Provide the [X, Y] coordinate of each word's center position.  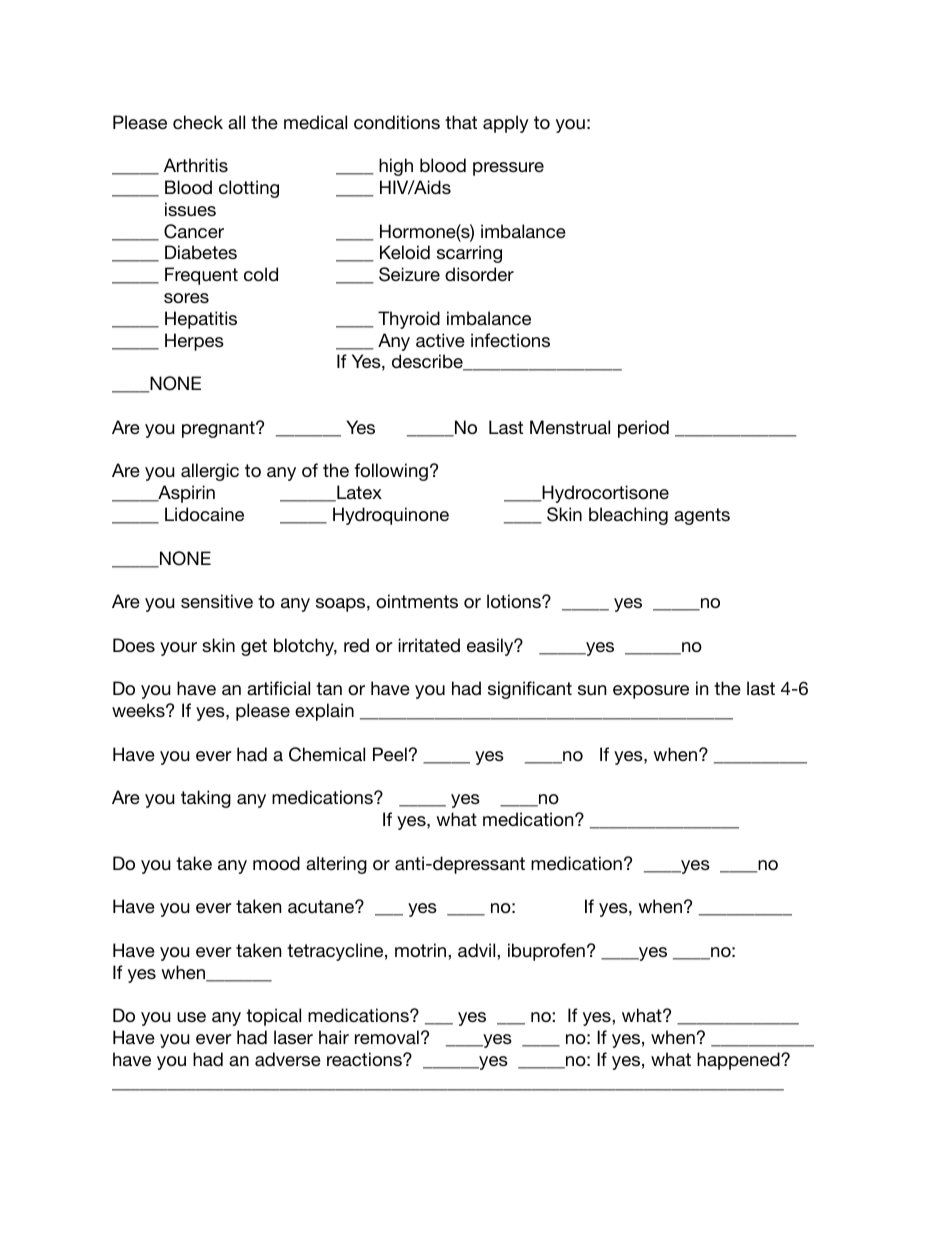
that [461, 122]
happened [739, 1061]
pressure [508, 169]
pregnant [219, 429]
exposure [651, 692]
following [391, 472]
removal [387, 1037]
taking [206, 799]
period [643, 429]
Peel [390, 754]
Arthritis [196, 165]
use [191, 1017]
